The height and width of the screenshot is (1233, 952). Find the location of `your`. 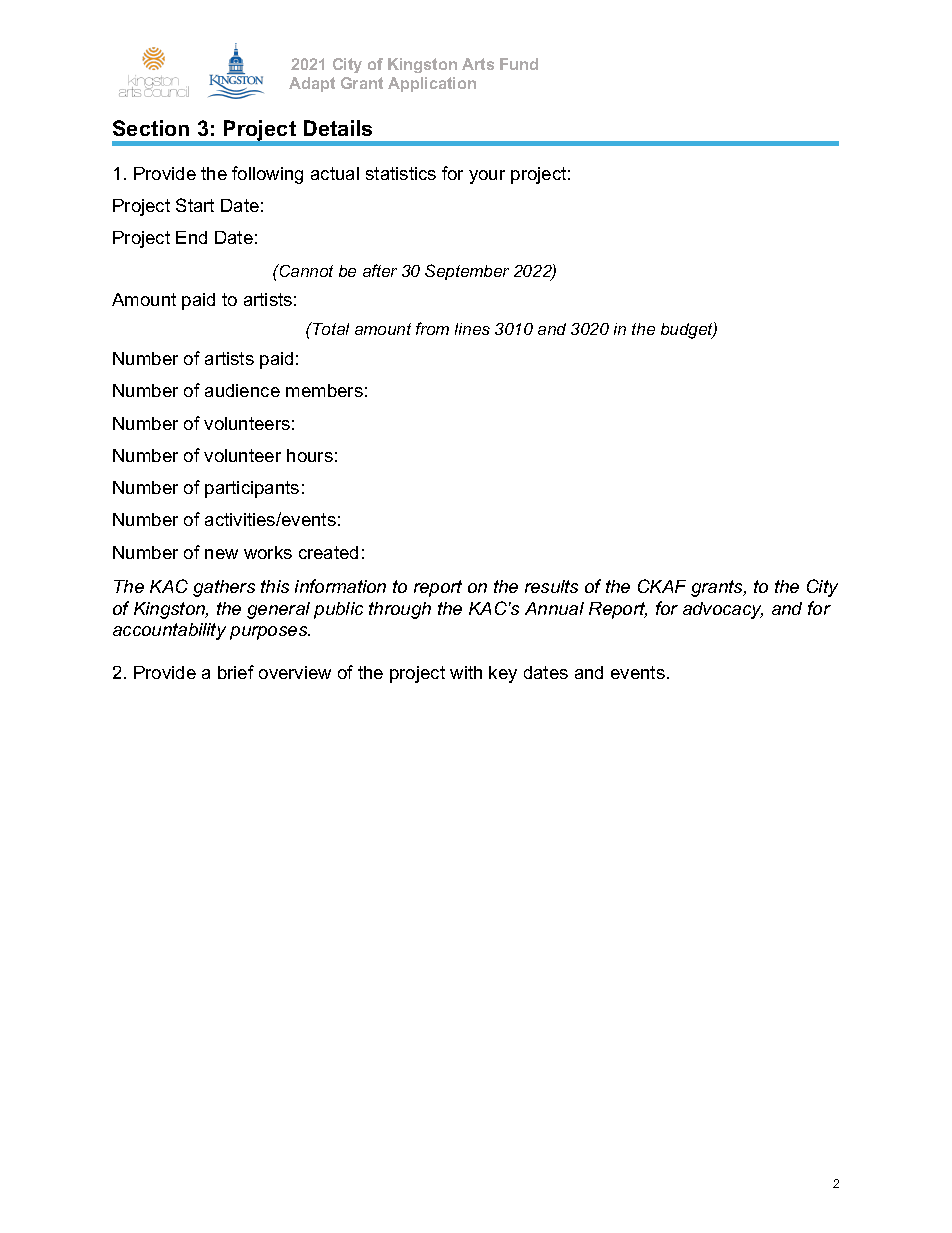

your is located at coordinates (487, 177).
